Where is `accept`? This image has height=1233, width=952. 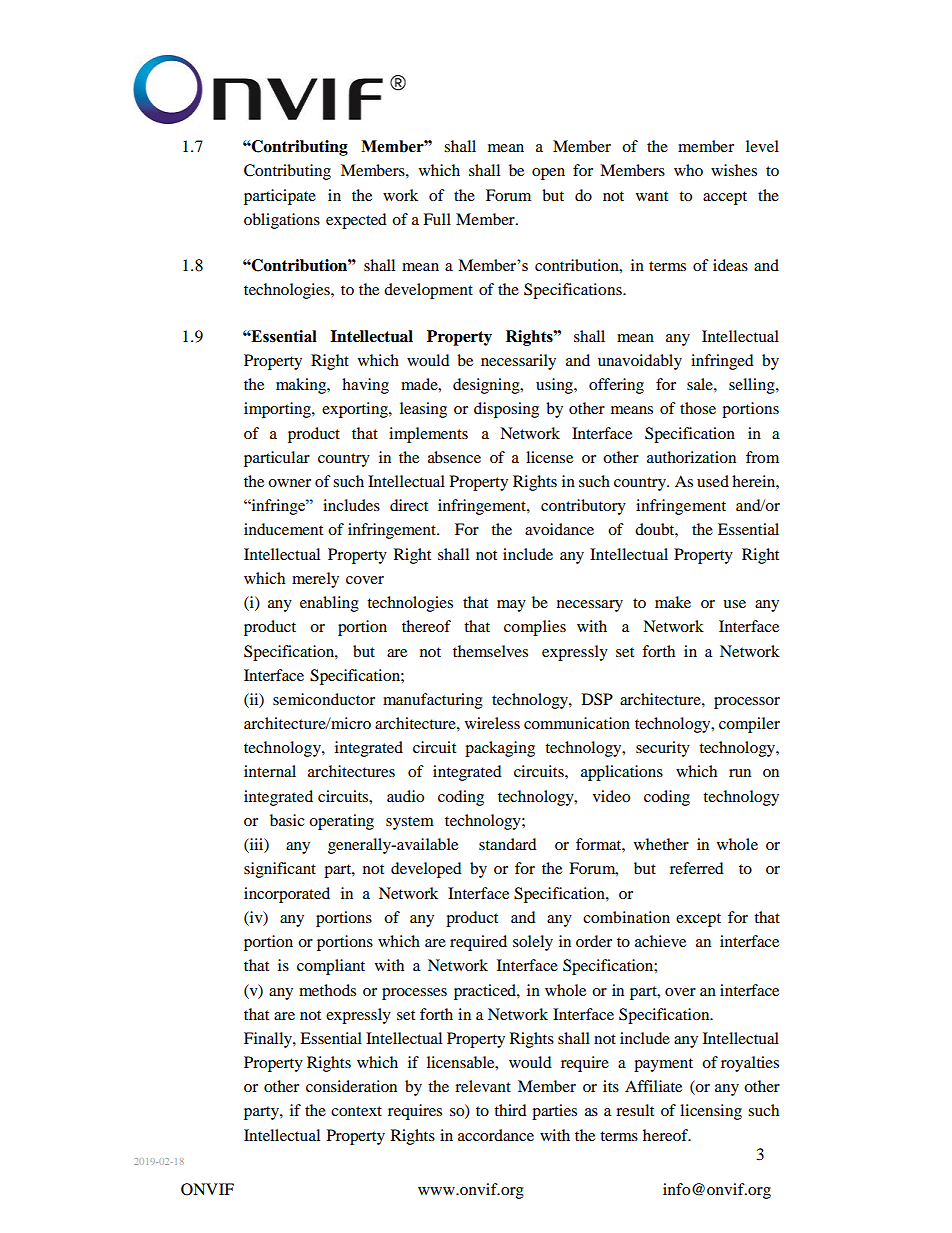 accept is located at coordinates (725, 198).
